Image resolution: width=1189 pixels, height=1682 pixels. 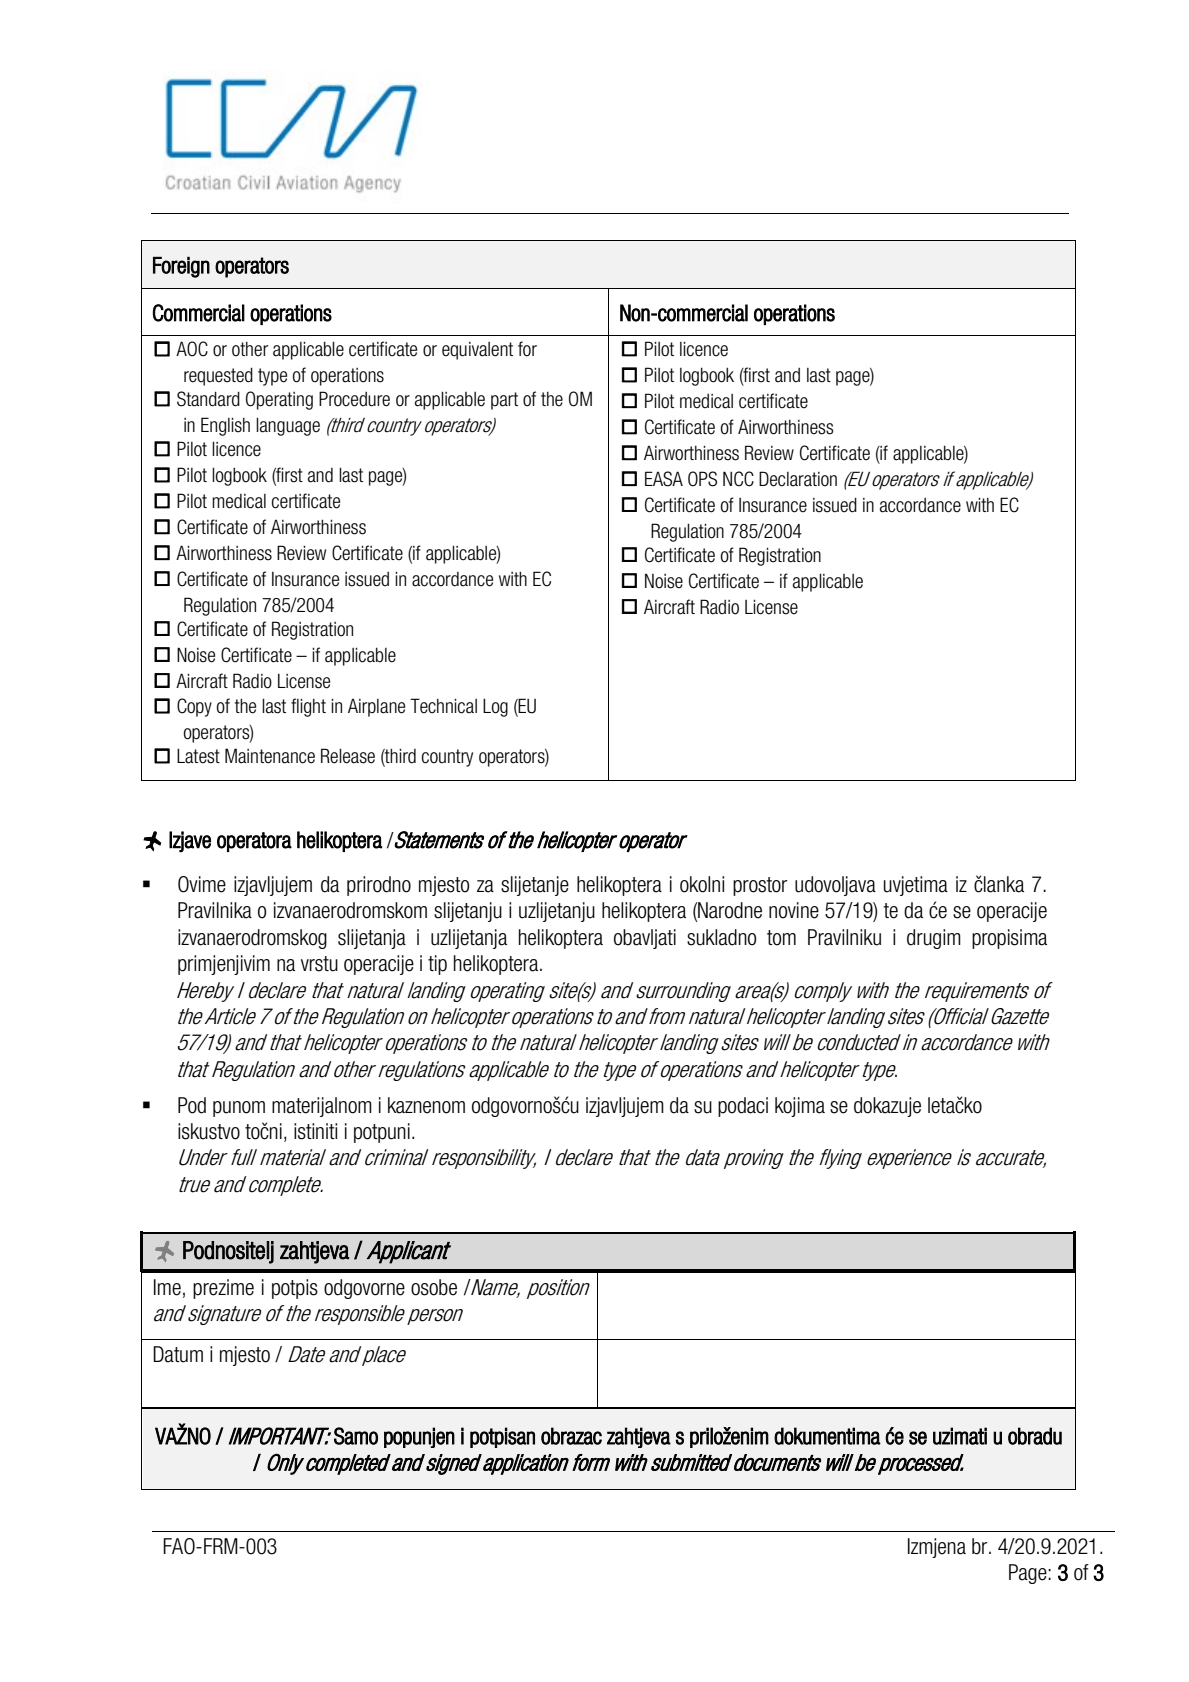 What do you see at coordinates (225, 426) in the page?
I see `English` at bounding box center [225, 426].
